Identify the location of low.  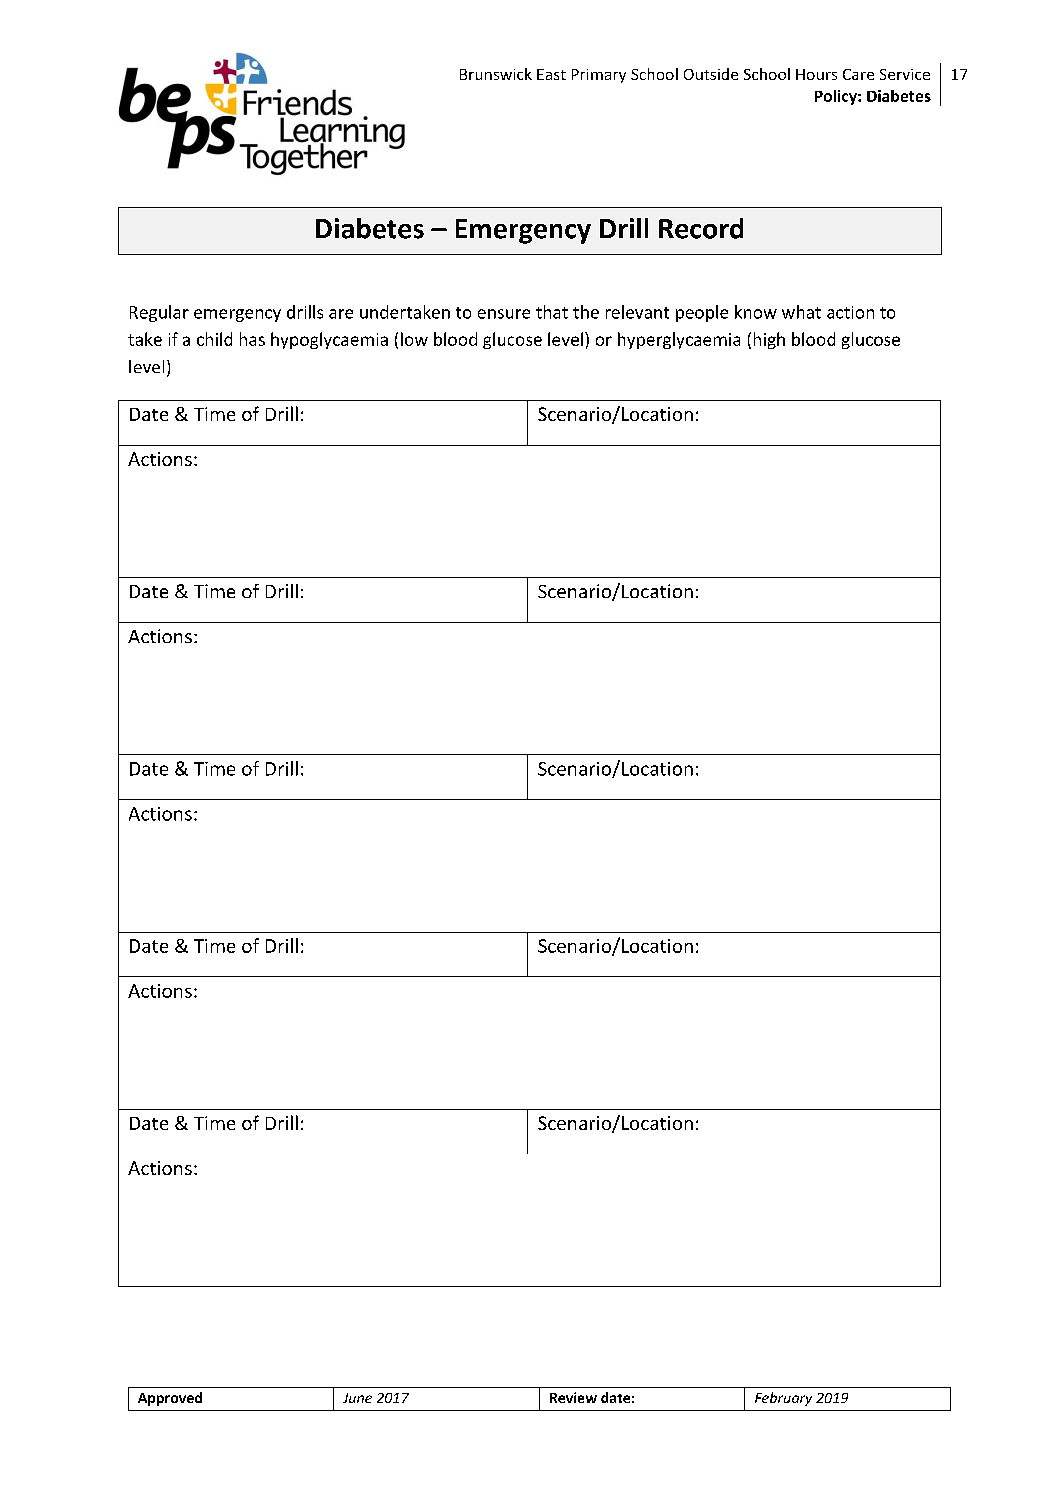
(414, 339).
